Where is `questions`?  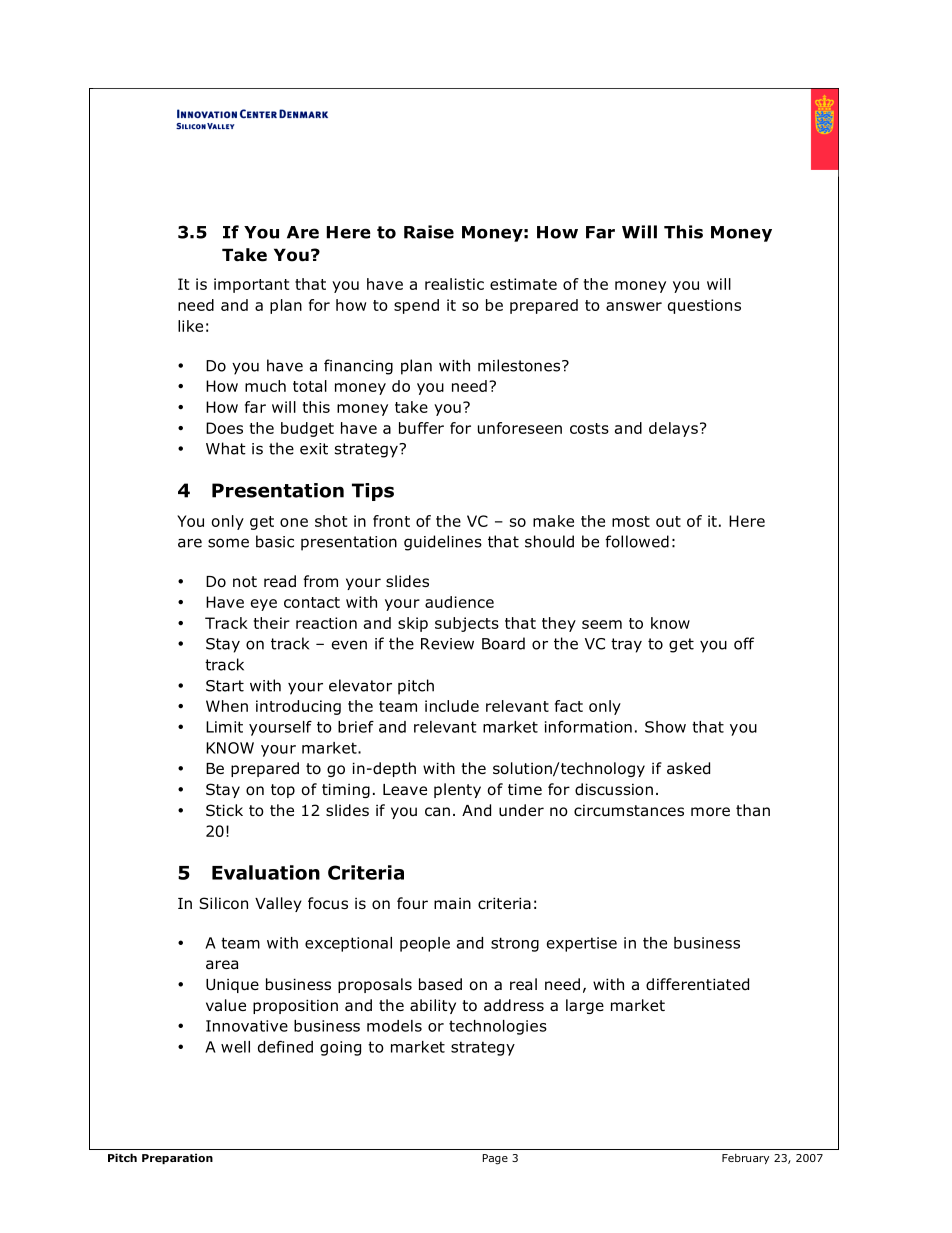 questions is located at coordinates (704, 306).
